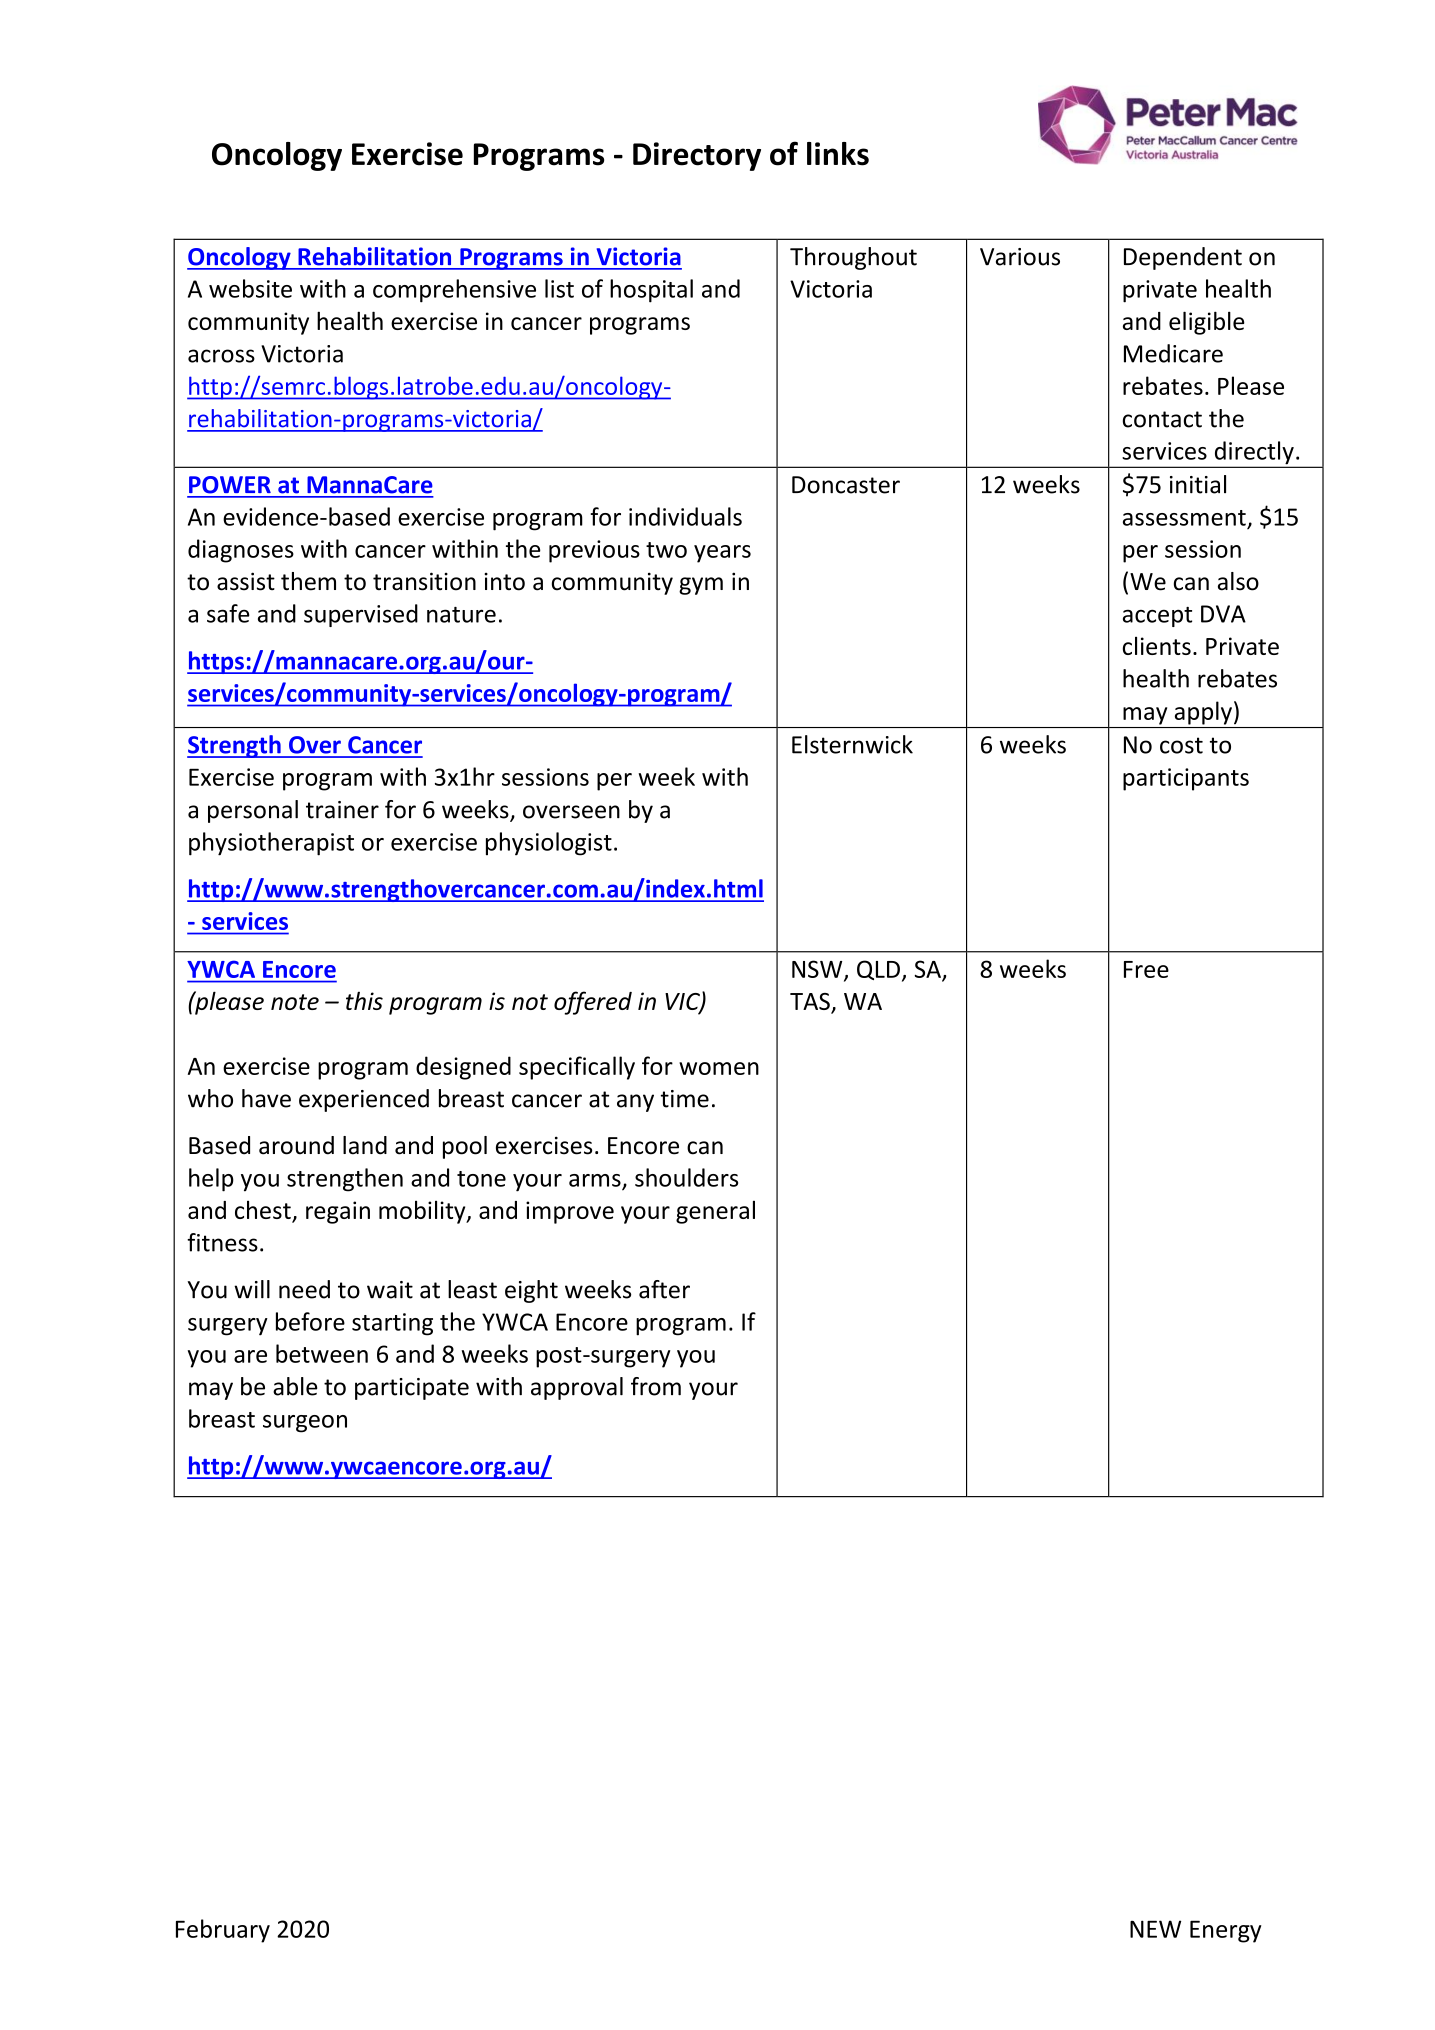 Image resolution: width=1435 pixels, height=2030 pixels. Describe the element at coordinates (1146, 969) in the page. I see `Free` at that location.
